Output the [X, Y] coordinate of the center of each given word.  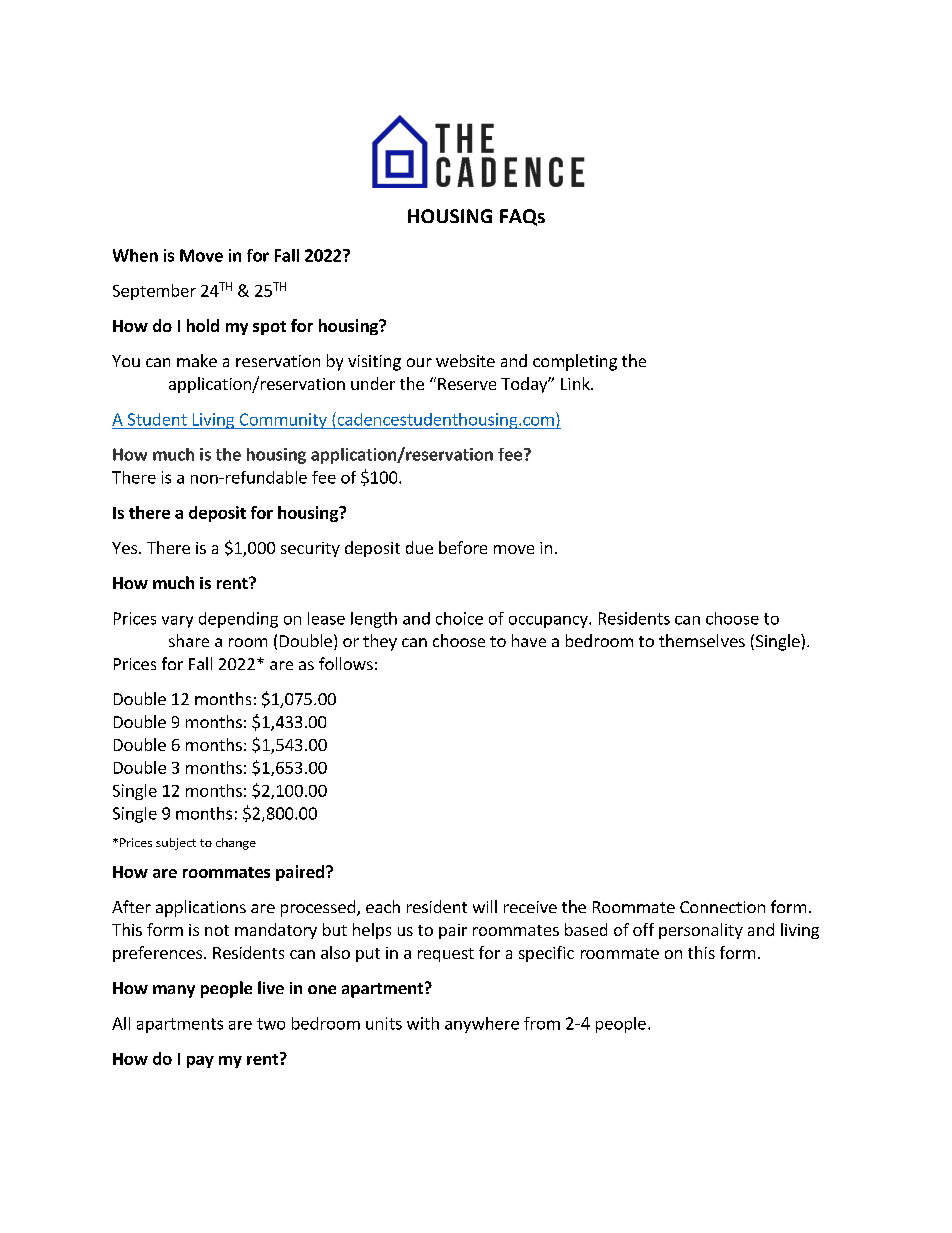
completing [575, 362]
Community [283, 421]
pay [200, 1062]
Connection [722, 907]
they [380, 642]
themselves [702, 640]
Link [576, 383]
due [419, 547]
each [383, 906]
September [154, 292]
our [419, 362]
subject [176, 844]
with [423, 1023]
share [189, 640]
